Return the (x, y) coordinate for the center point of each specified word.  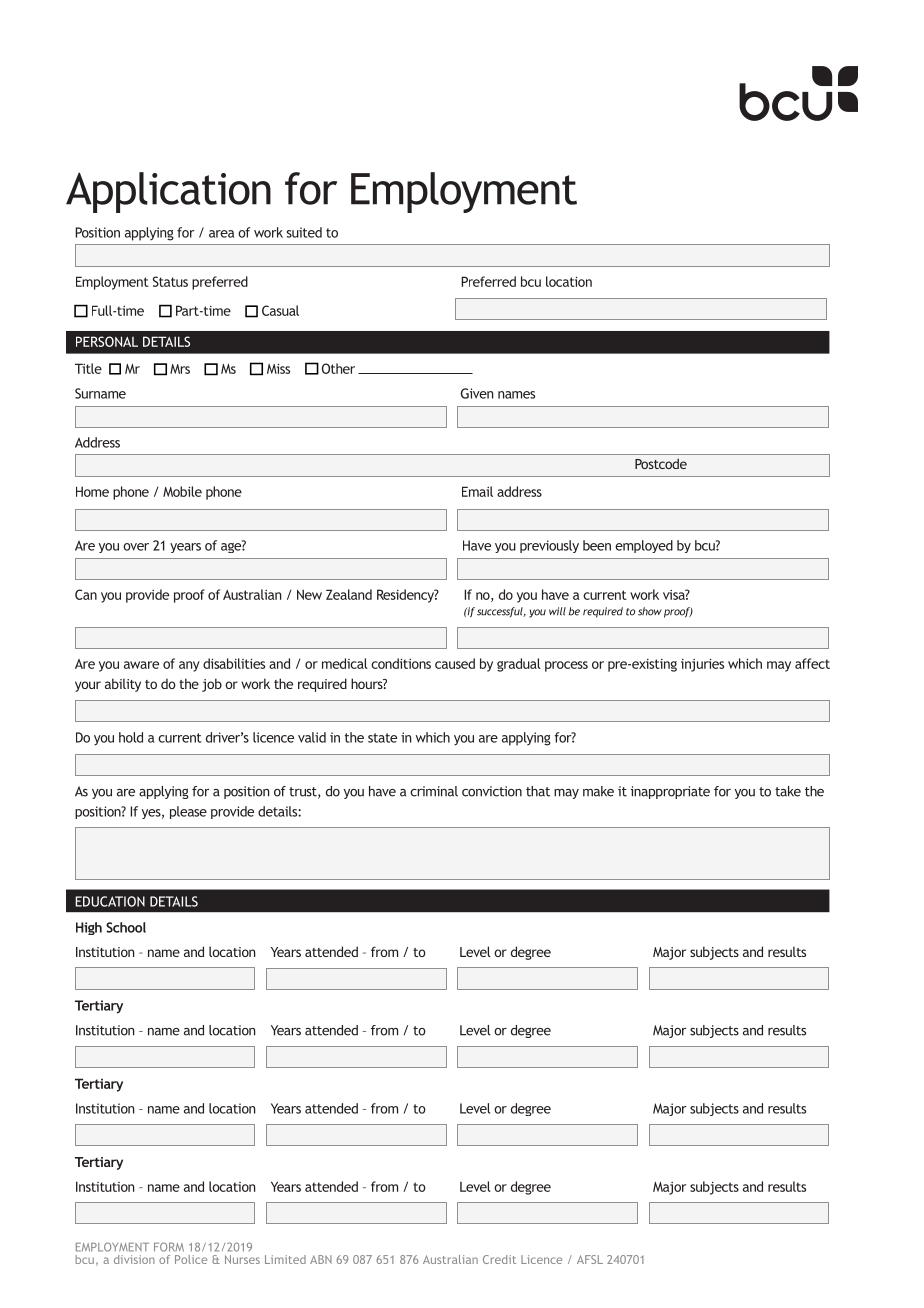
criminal (434, 791)
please (188, 812)
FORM (169, 1247)
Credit (499, 1259)
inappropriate (670, 792)
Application (168, 192)
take (788, 791)
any (189, 666)
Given (477, 393)
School (126, 927)
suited (304, 232)
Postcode (661, 463)
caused (455, 663)
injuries (702, 665)
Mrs (180, 369)
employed (644, 546)
